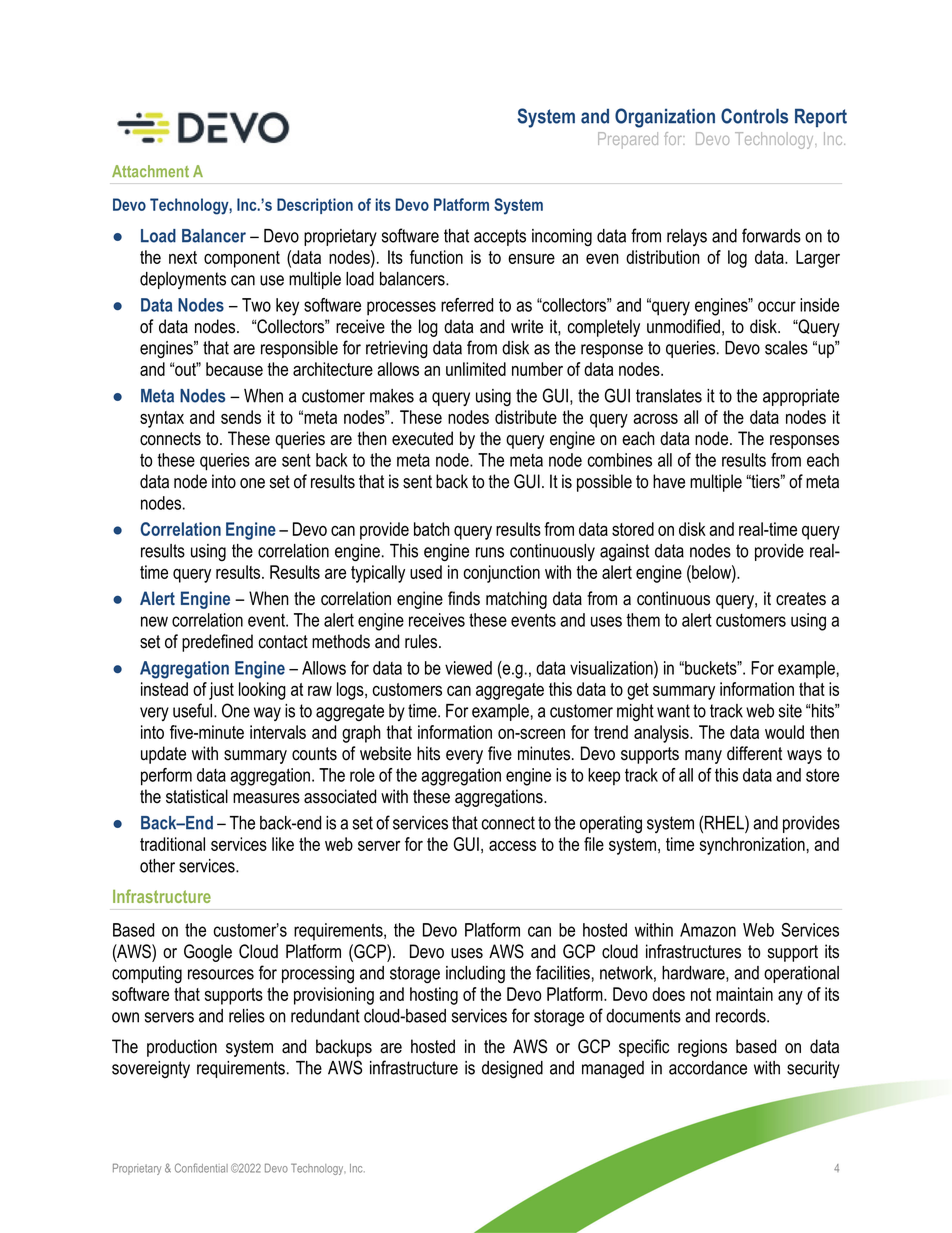 The height and width of the screenshot is (1233, 952). What do you see at coordinates (801, 599) in the screenshot?
I see `creates` at bounding box center [801, 599].
